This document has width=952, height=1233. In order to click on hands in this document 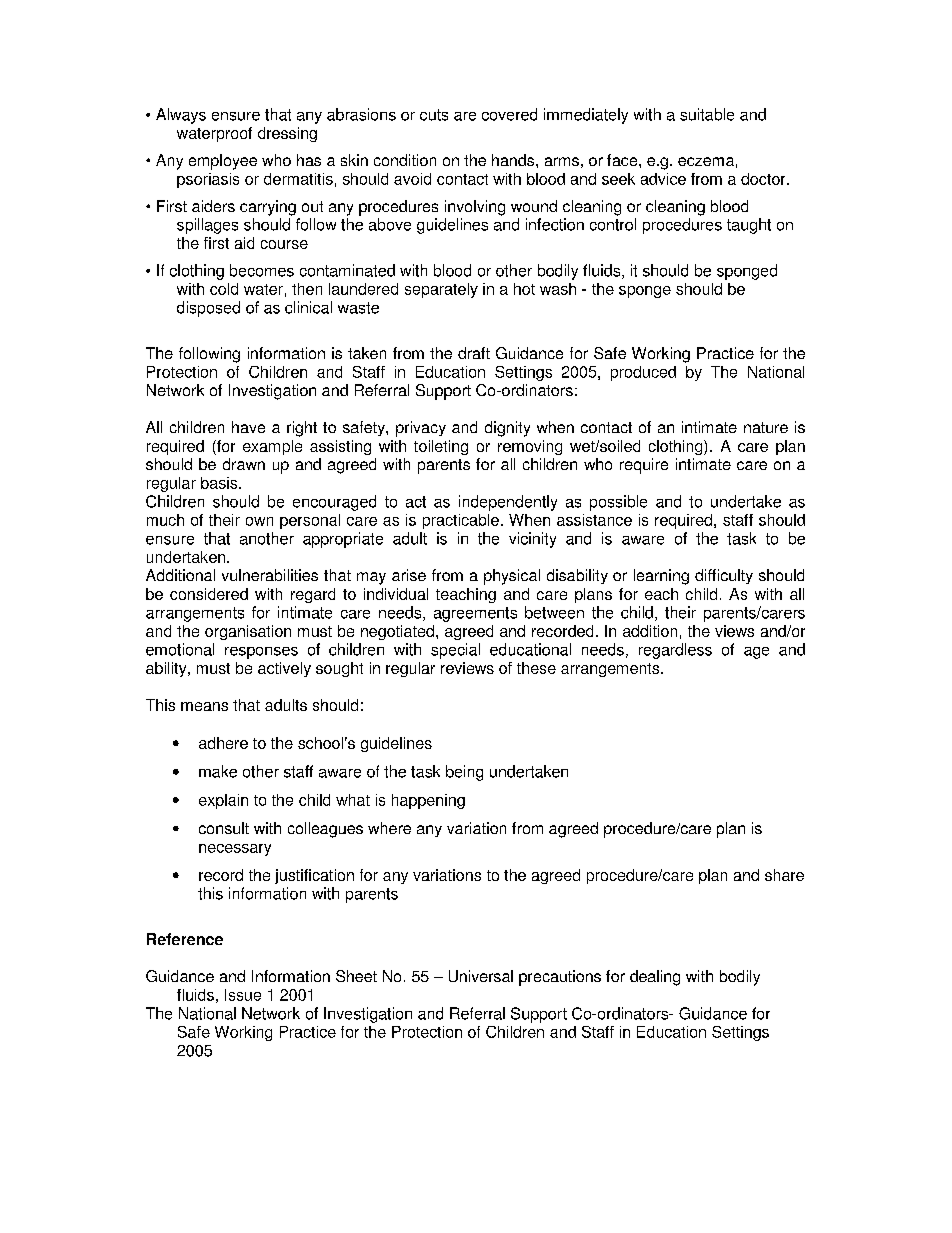, I will do `click(514, 160)`.
